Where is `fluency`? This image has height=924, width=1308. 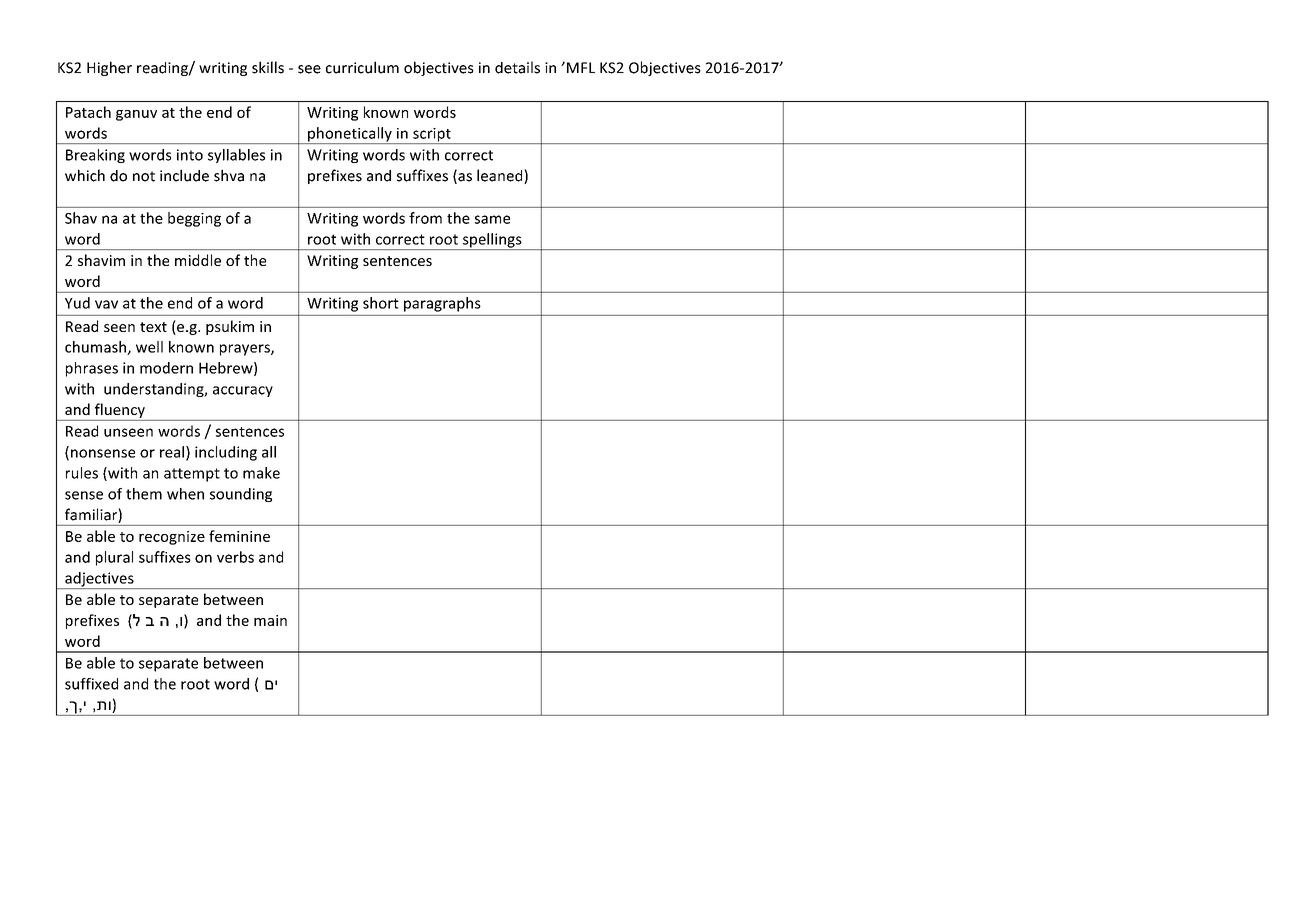
fluency is located at coordinates (120, 410).
